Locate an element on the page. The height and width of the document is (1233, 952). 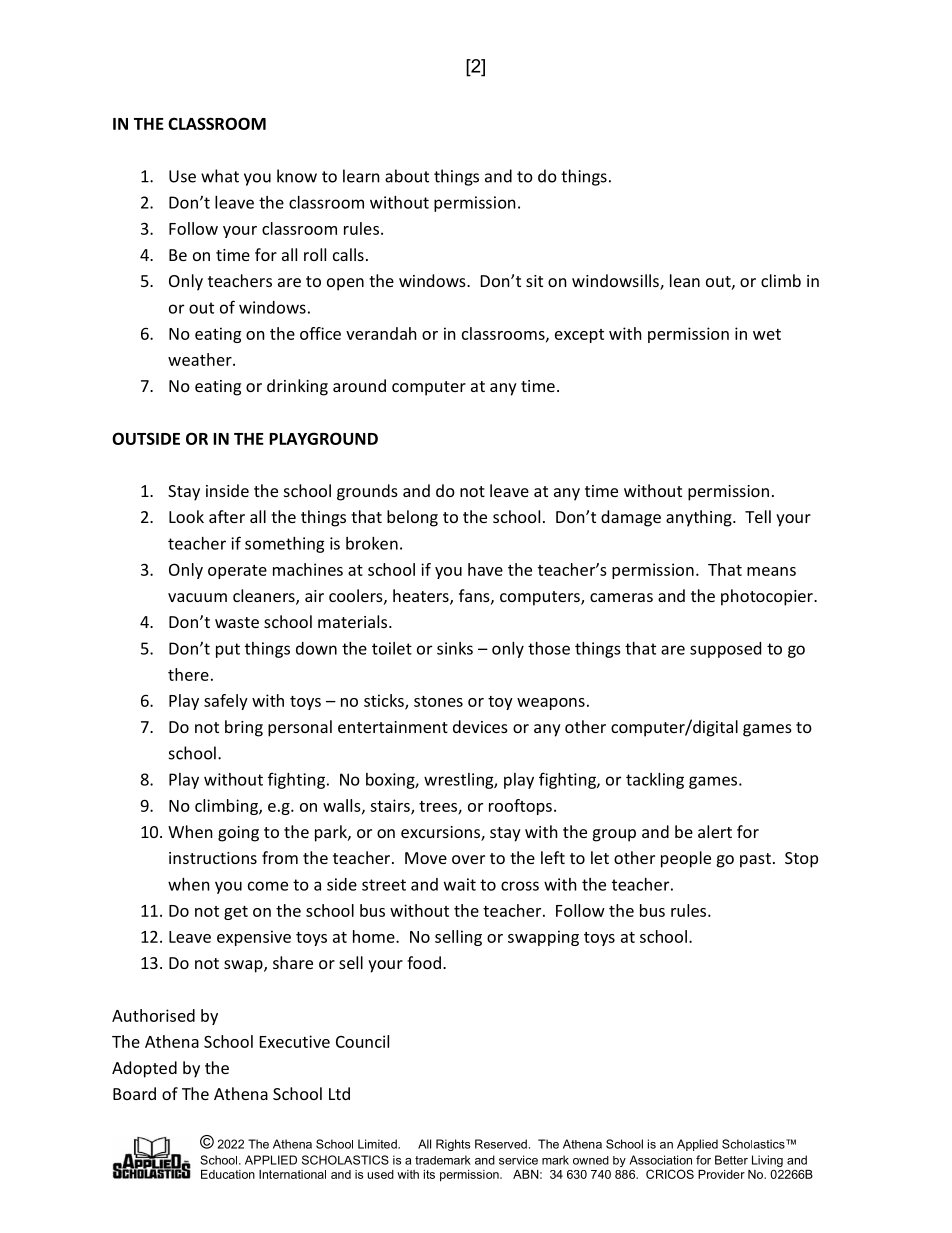
what is located at coordinates (220, 176).
